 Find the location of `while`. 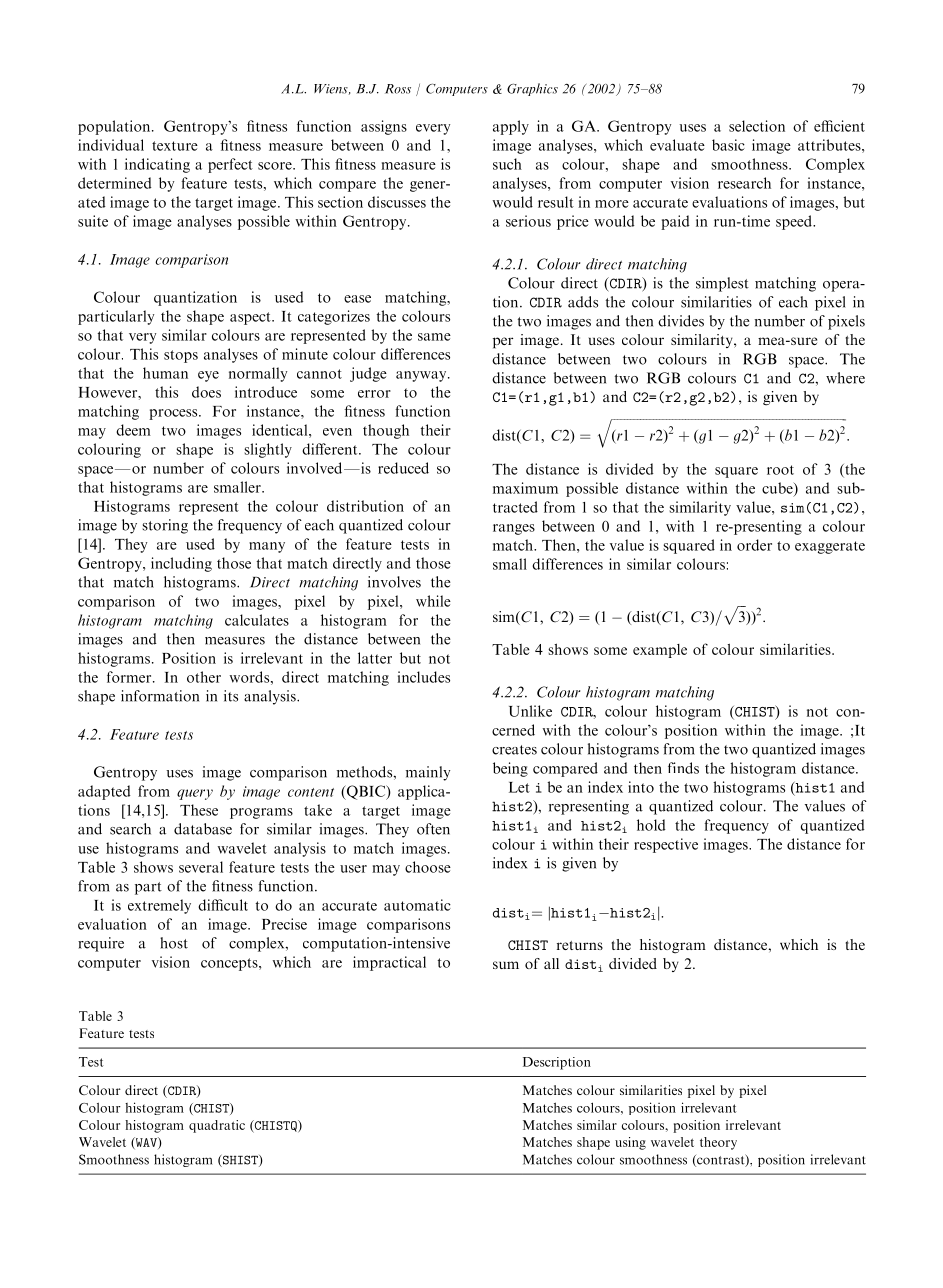

while is located at coordinates (433, 601).
